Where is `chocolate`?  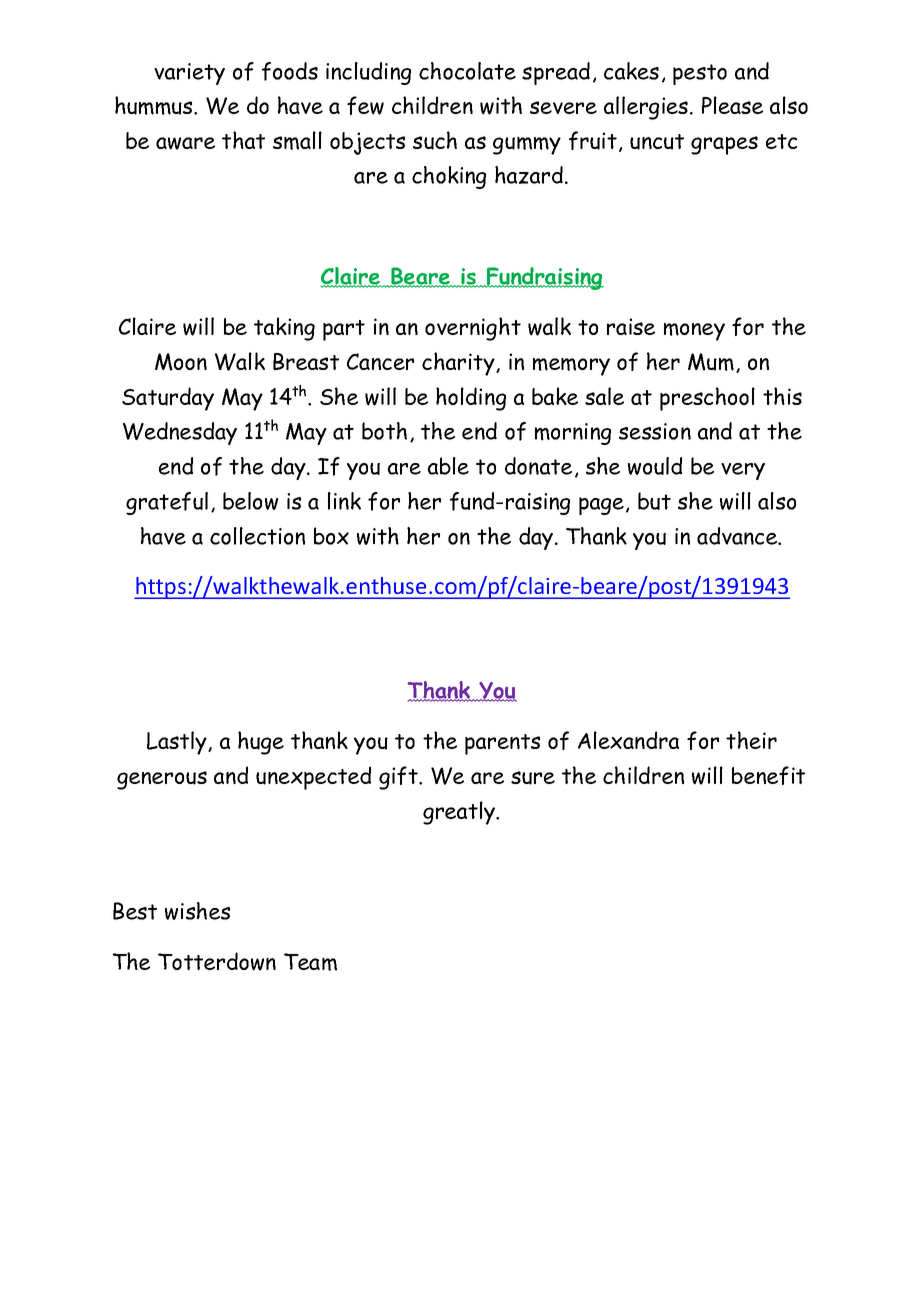
chocolate is located at coordinates (467, 71).
